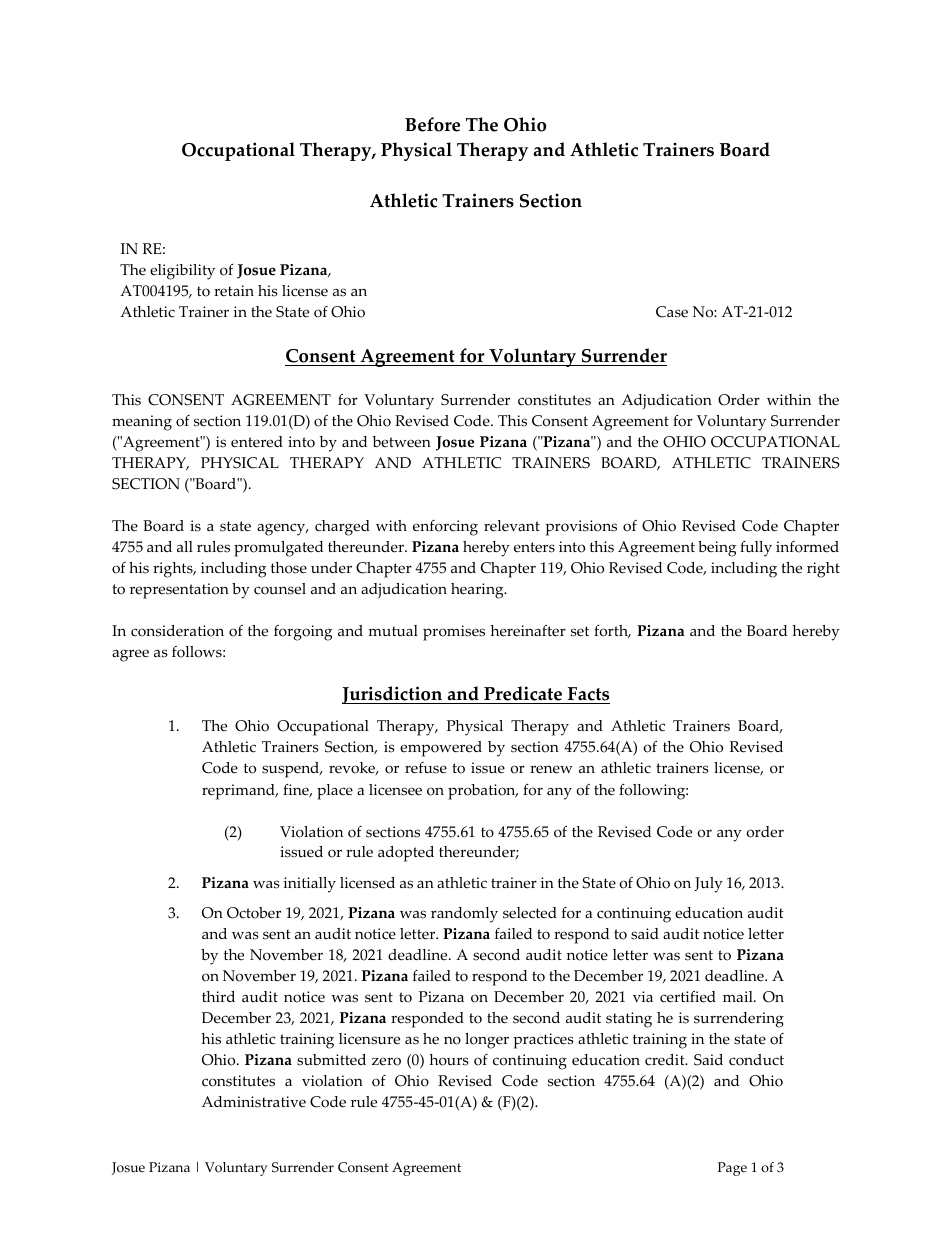 This page has width=952, height=1233. I want to click on Page, so click(732, 1169).
